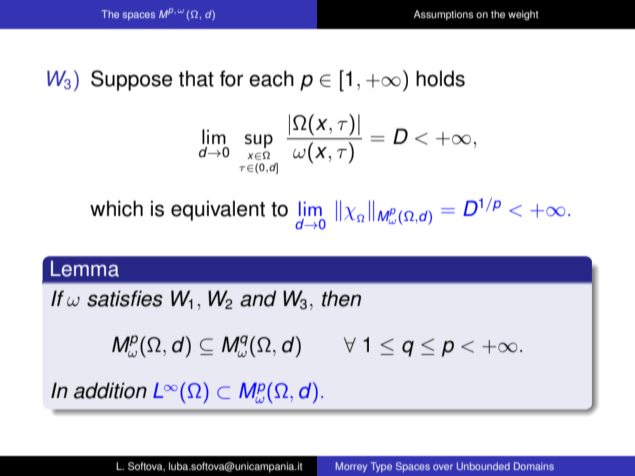 This document has height=476, width=635. I want to click on each, so click(271, 78).
